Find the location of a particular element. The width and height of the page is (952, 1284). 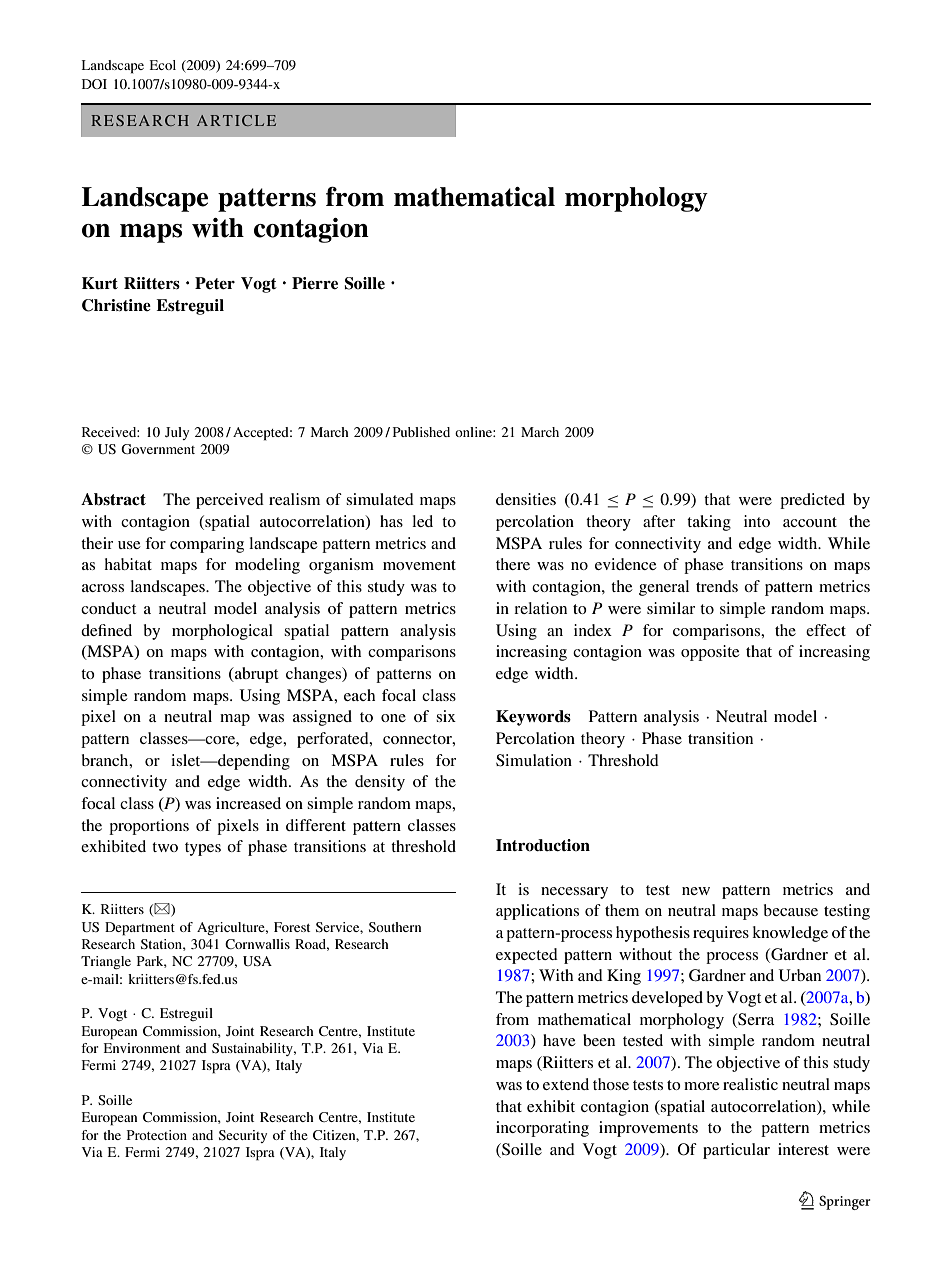

Protection is located at coordinates (157, 1135).
